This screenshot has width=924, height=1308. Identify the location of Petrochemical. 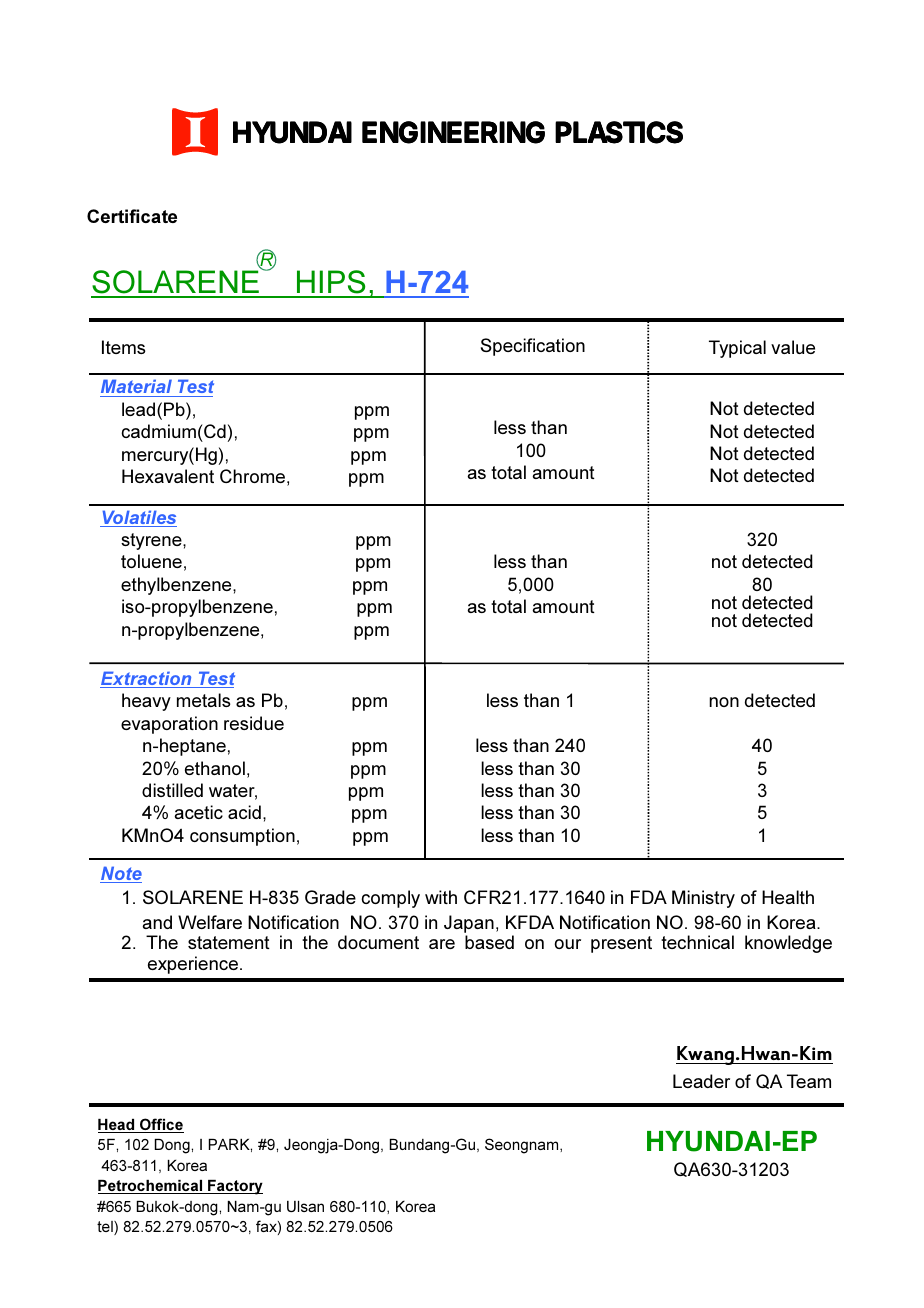
(151, 1187).
